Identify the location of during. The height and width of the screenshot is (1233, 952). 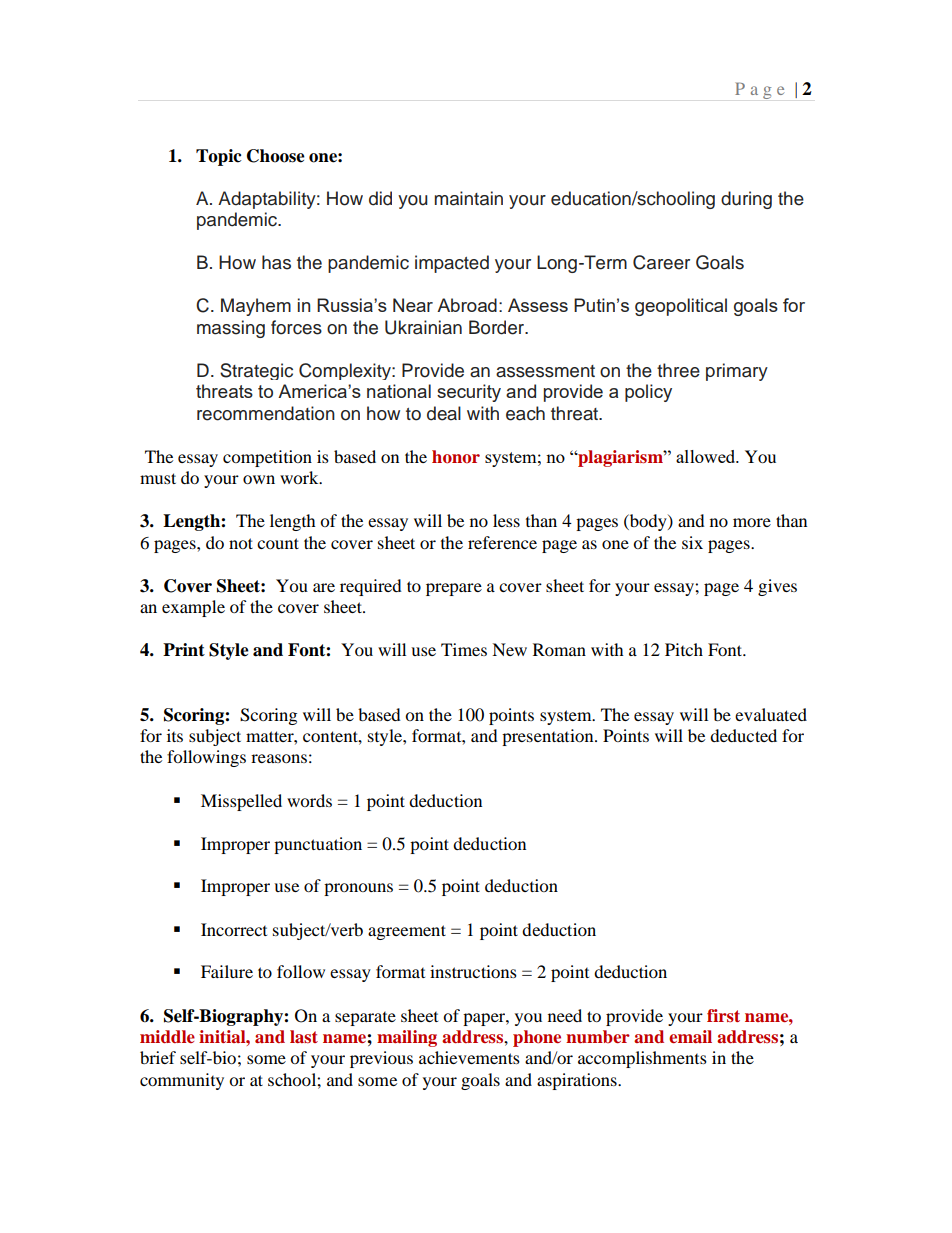
(746, 200).
